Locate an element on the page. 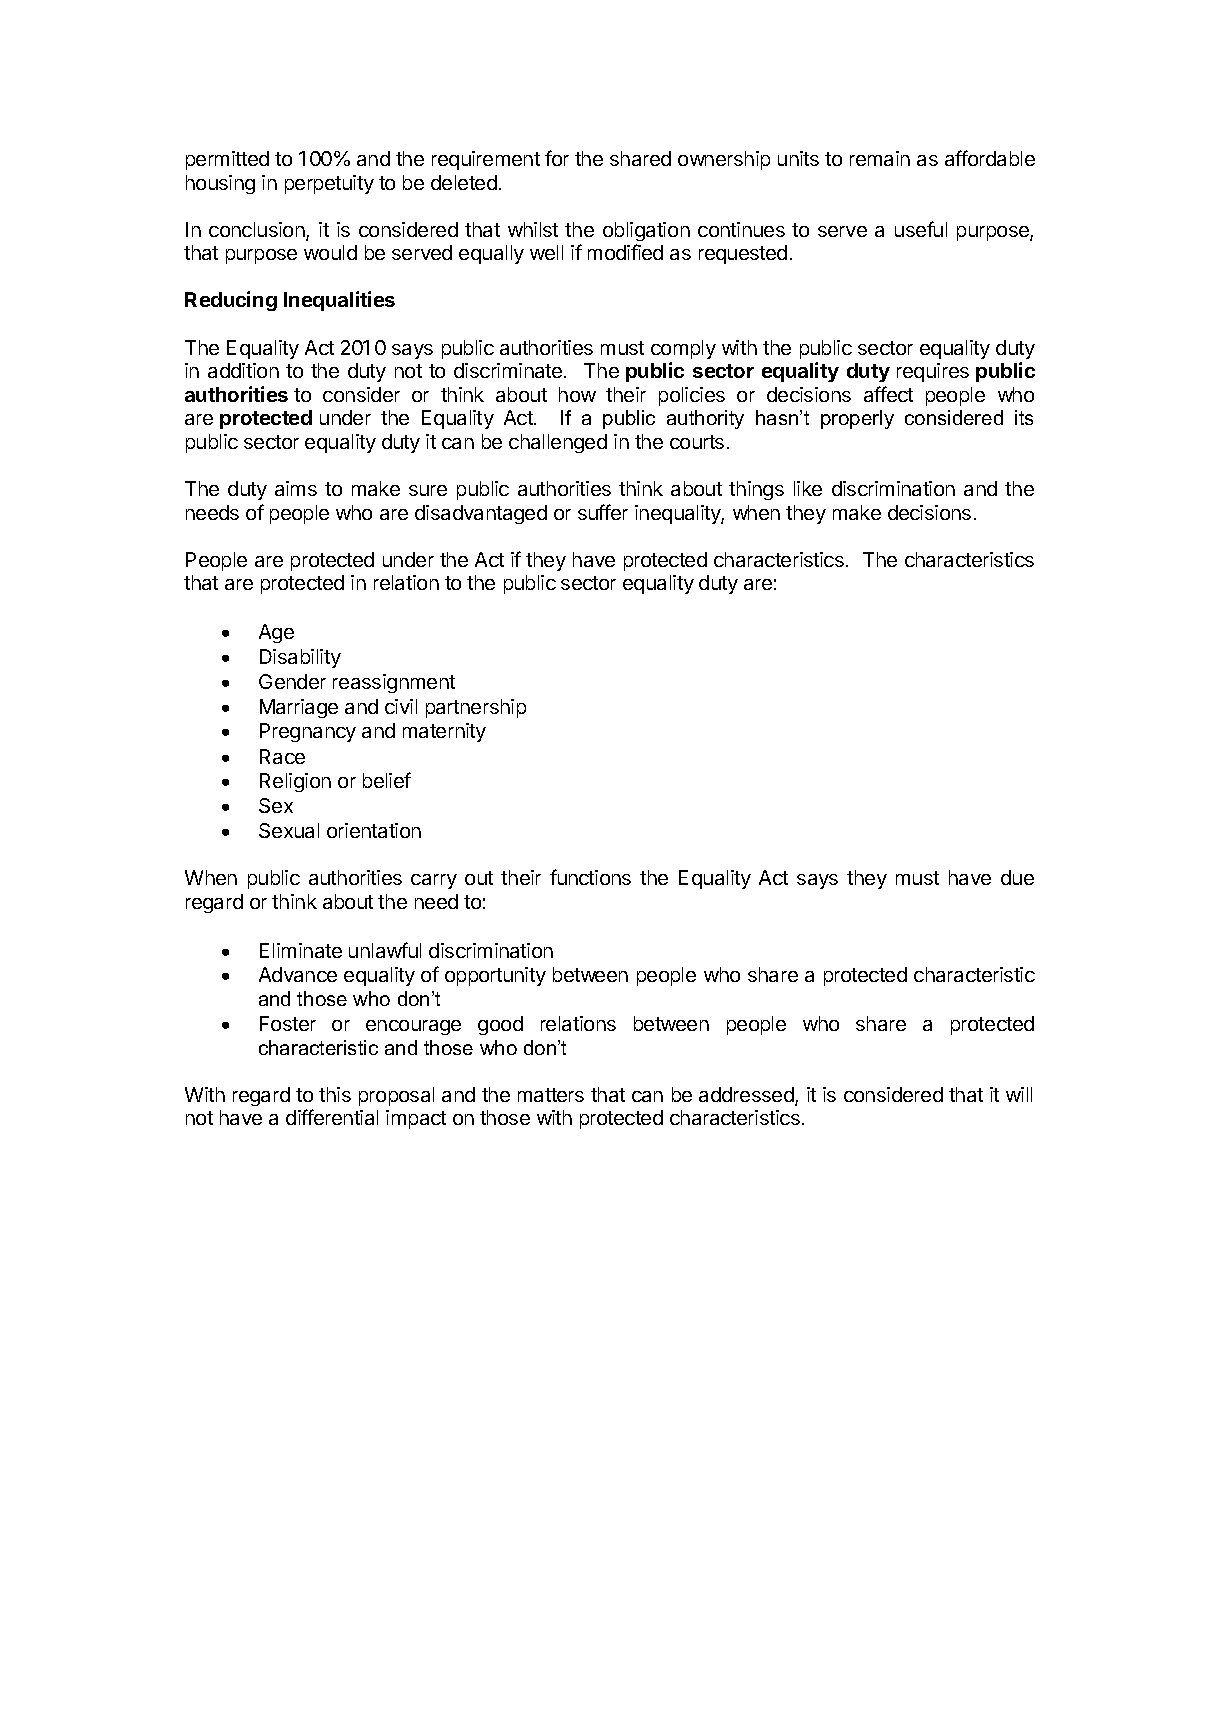  remain is located at coordinates (880, 158).
